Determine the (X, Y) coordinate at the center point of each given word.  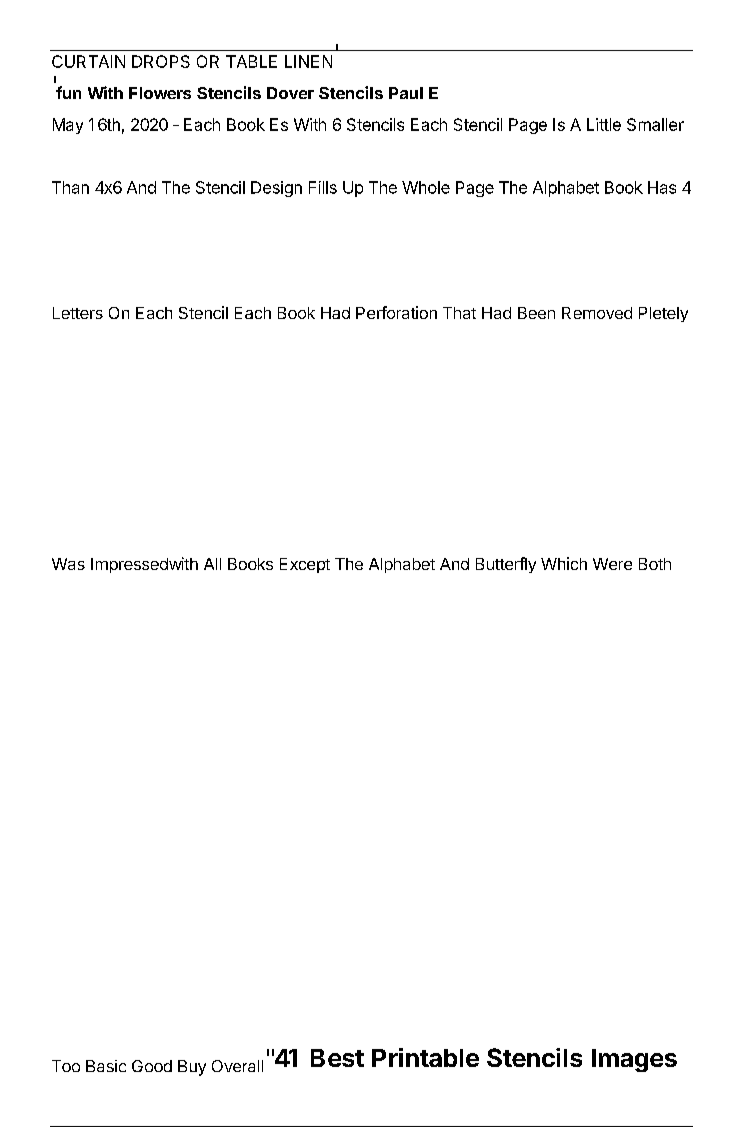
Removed (597, 313)
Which (564, 563)
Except (305, 565)
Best (337, 1058)
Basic (106, 1066)
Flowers (160, 93)
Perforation (396, 312)
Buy (192, 1068)
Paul (406, 93)
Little (604, 124)
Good (152, 1066)
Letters (78, 313)
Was (68, 564)
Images (634, 1060)
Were (612, 564)
